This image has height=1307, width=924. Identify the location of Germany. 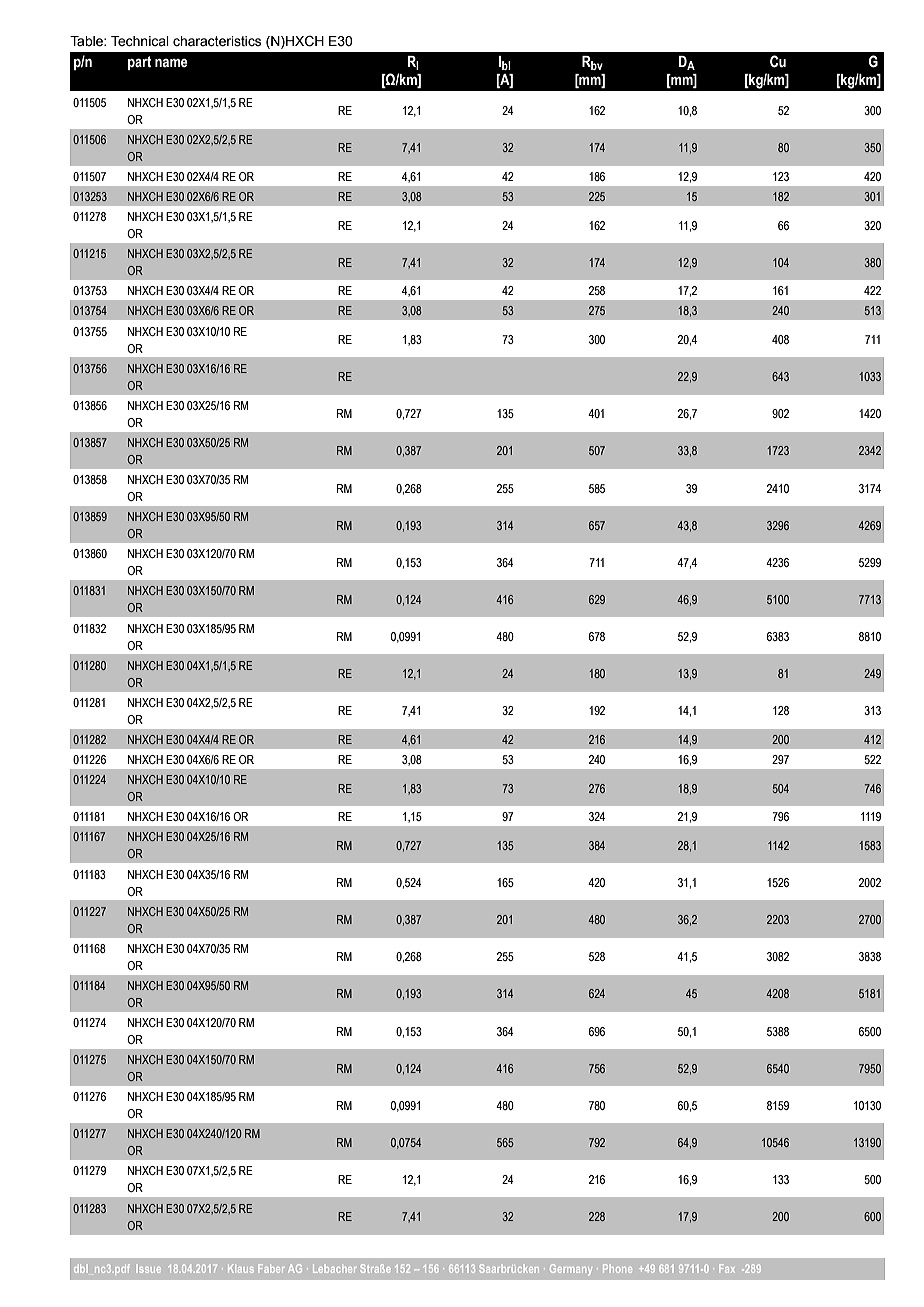
(571, 1269).
